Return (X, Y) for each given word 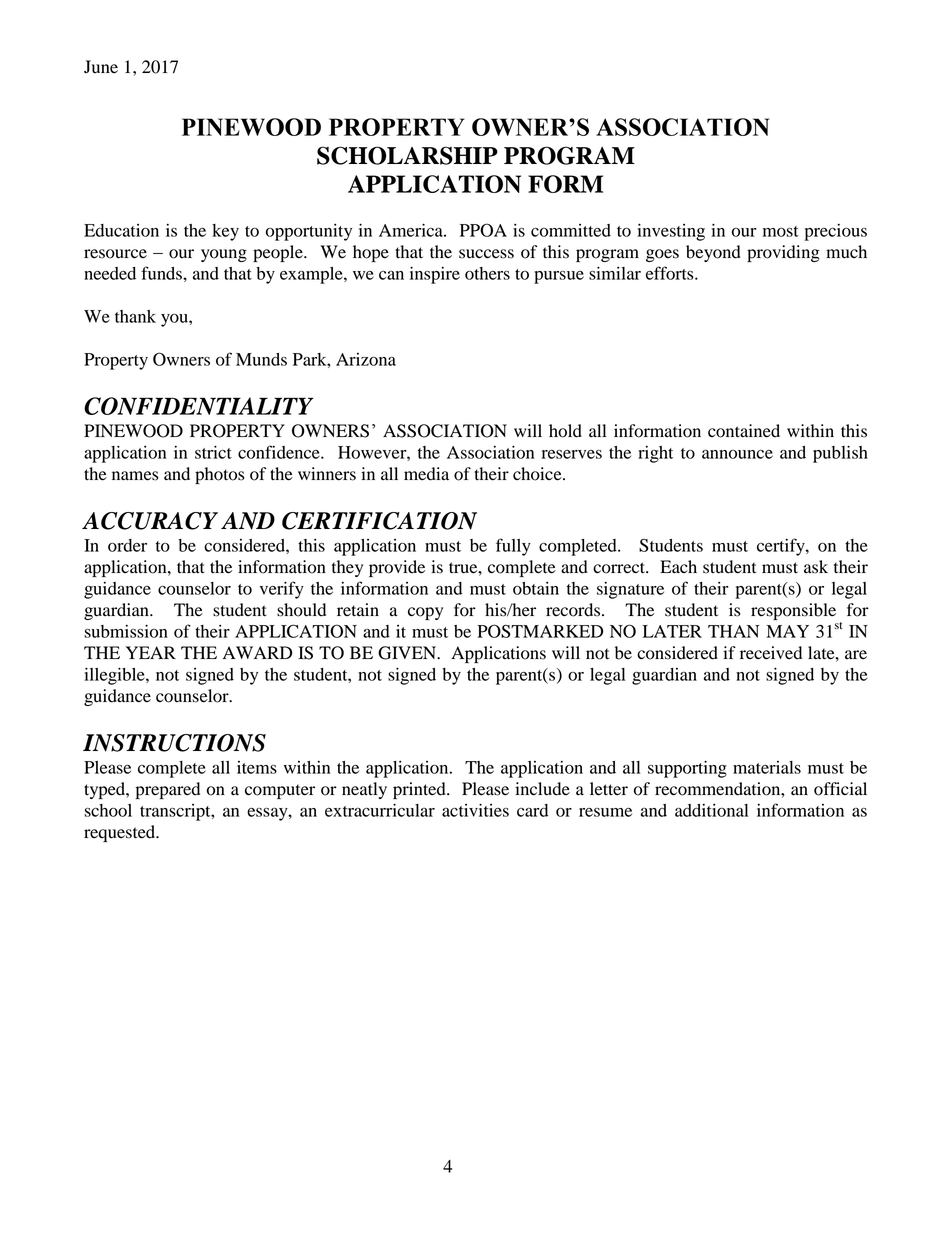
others (487, 273)
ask (816, 567)
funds (162, 273)
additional (711, 810)
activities (475, 810)
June (101, 67)
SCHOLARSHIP (407, 155)
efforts (671, 273)
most (781, 231)
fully (513, 547)
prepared (168, 790)
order (127, 545)
